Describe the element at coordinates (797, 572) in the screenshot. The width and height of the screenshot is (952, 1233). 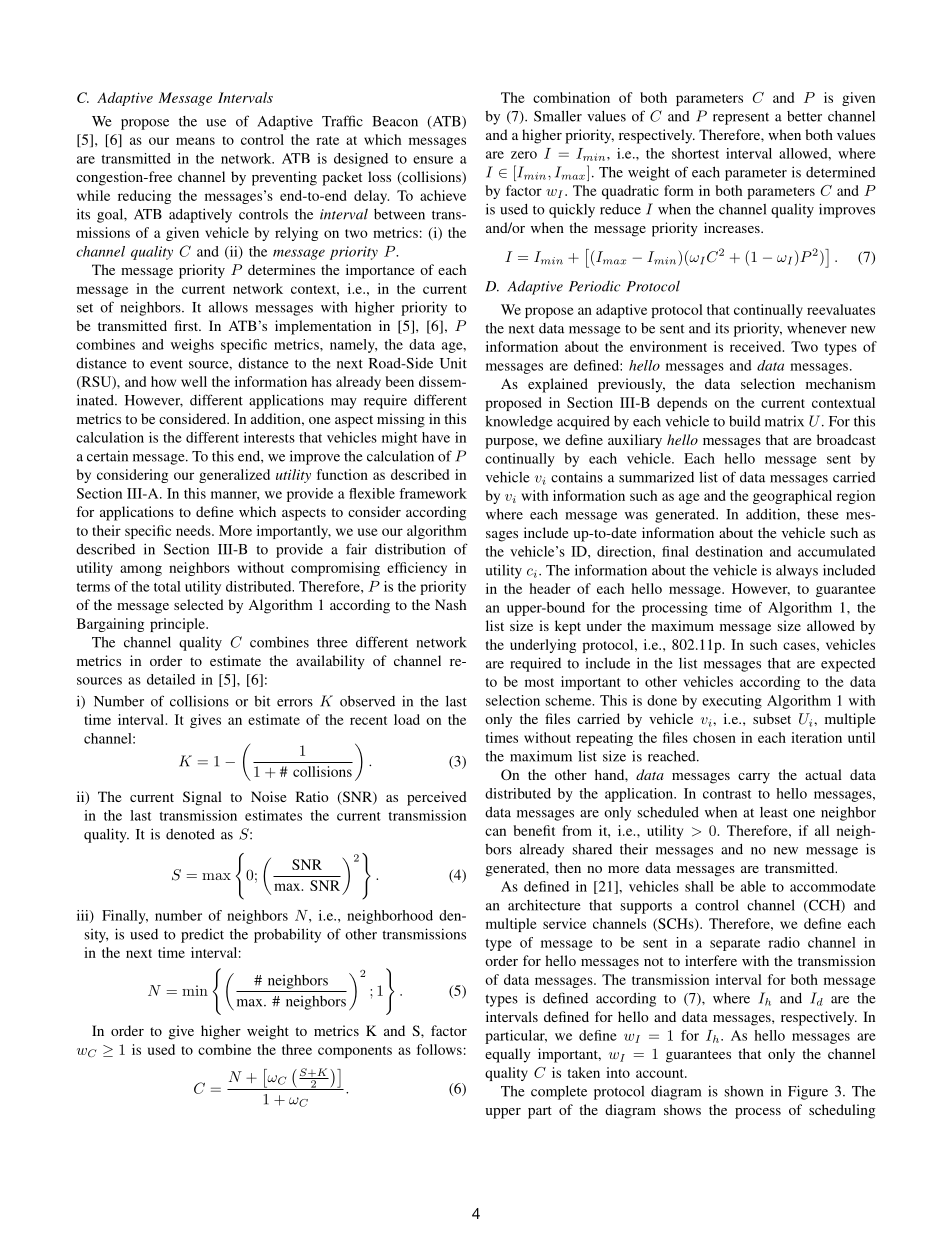
I see `always` at that location.
